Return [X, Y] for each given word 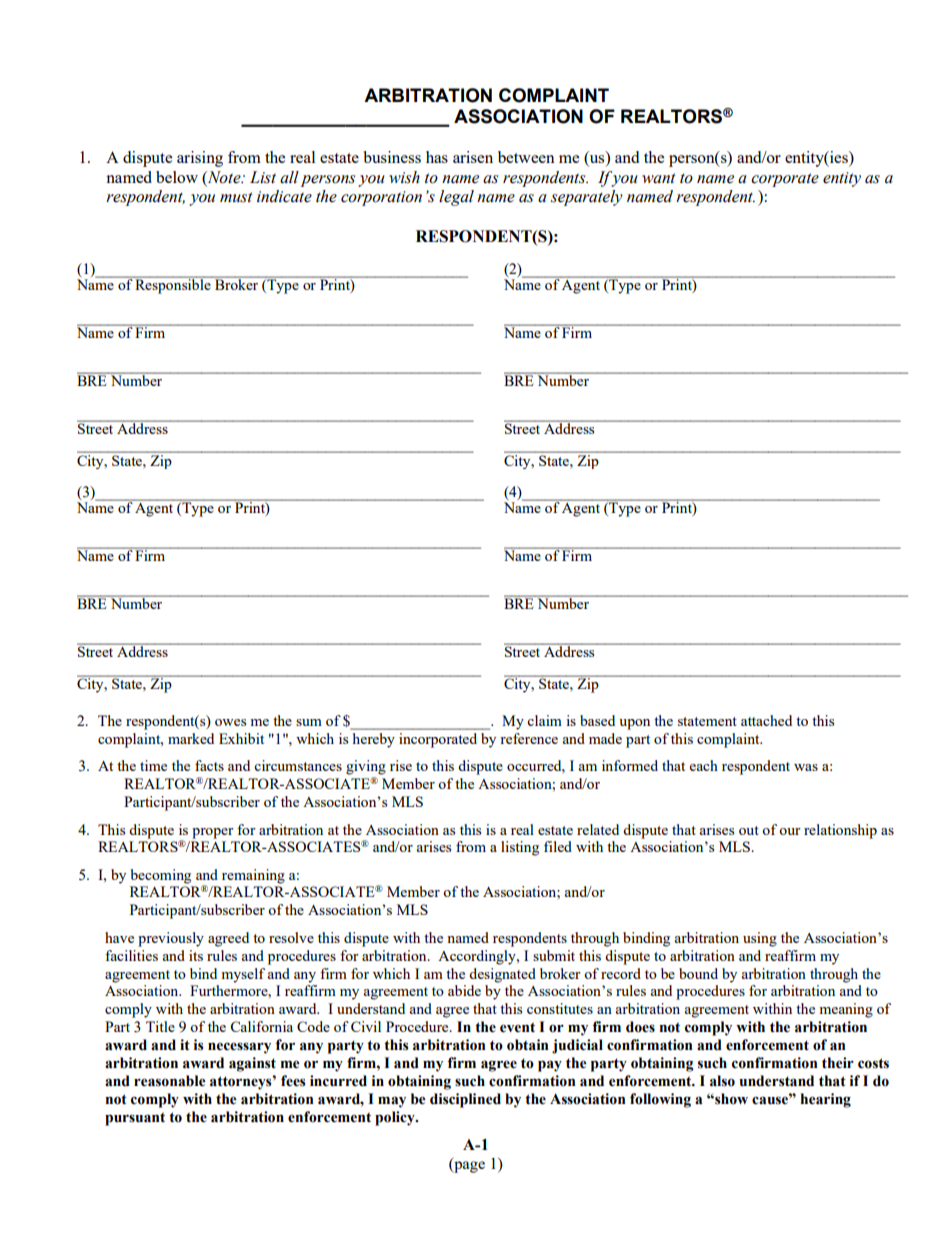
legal [456, 198]
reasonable [170, 1081]
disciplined [465, 1100]
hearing [825, 1100]
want [659, 178]
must [236, 197]
